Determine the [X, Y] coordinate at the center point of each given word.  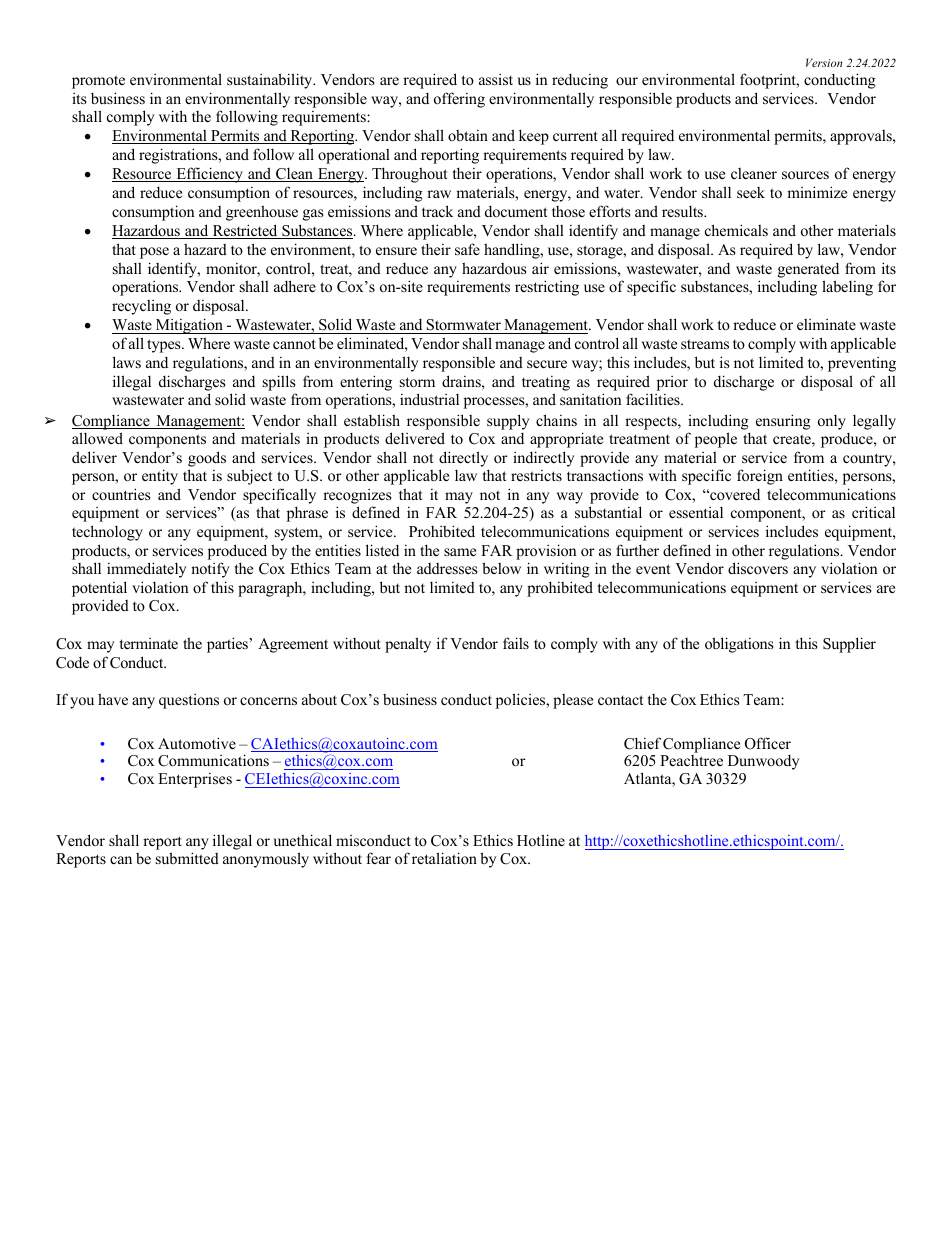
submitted [187, 858]
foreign [760, 477]
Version [824, 62]
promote [98, 82]
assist [496, 79]
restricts [536, 475]
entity [160, 477]
